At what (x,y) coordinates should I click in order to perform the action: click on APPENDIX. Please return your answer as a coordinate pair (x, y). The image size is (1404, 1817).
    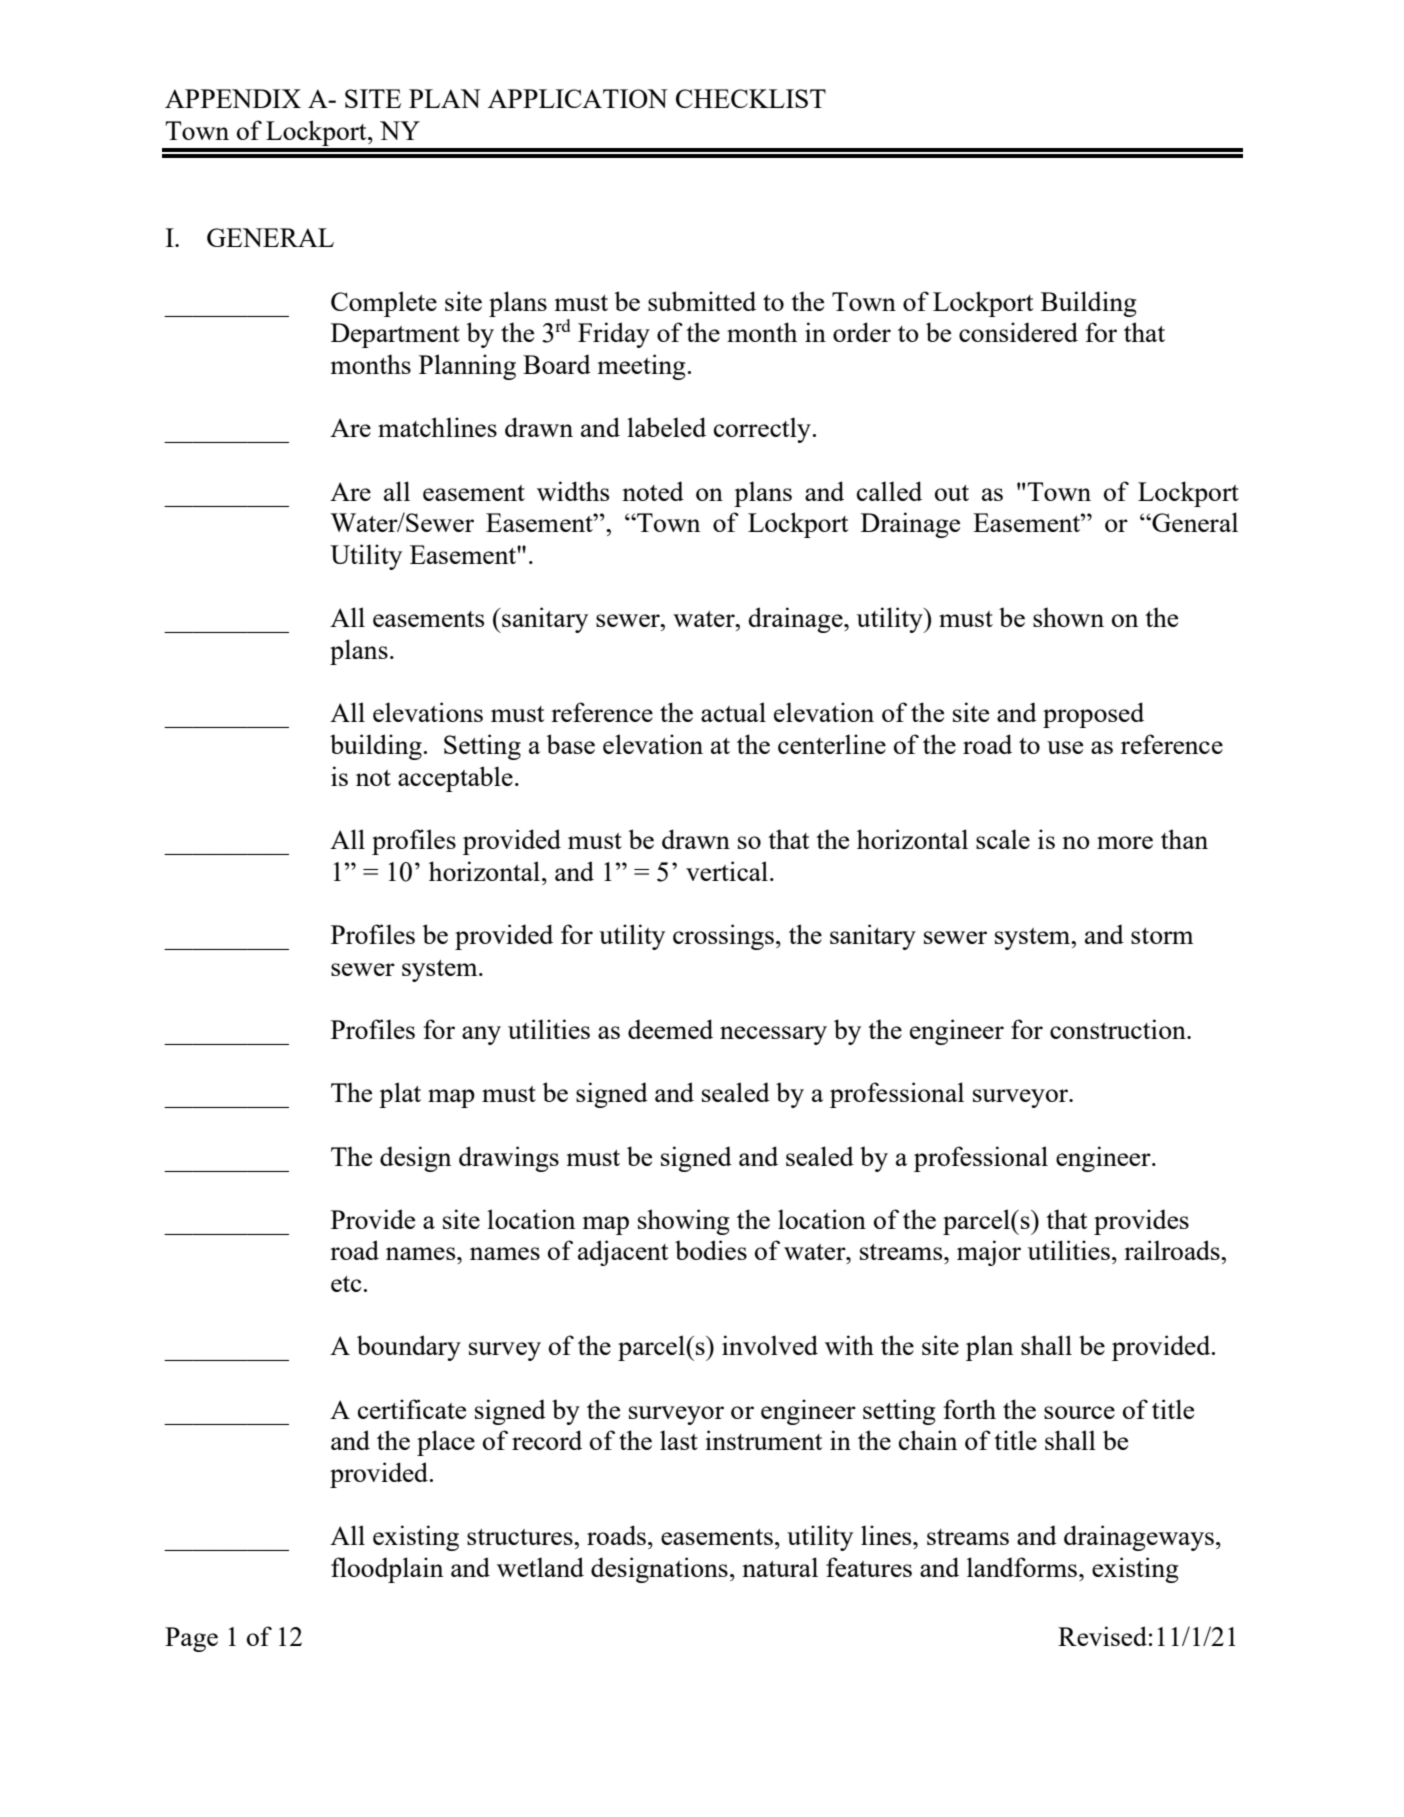
    Looking at the image, I should click on (233, 98).
